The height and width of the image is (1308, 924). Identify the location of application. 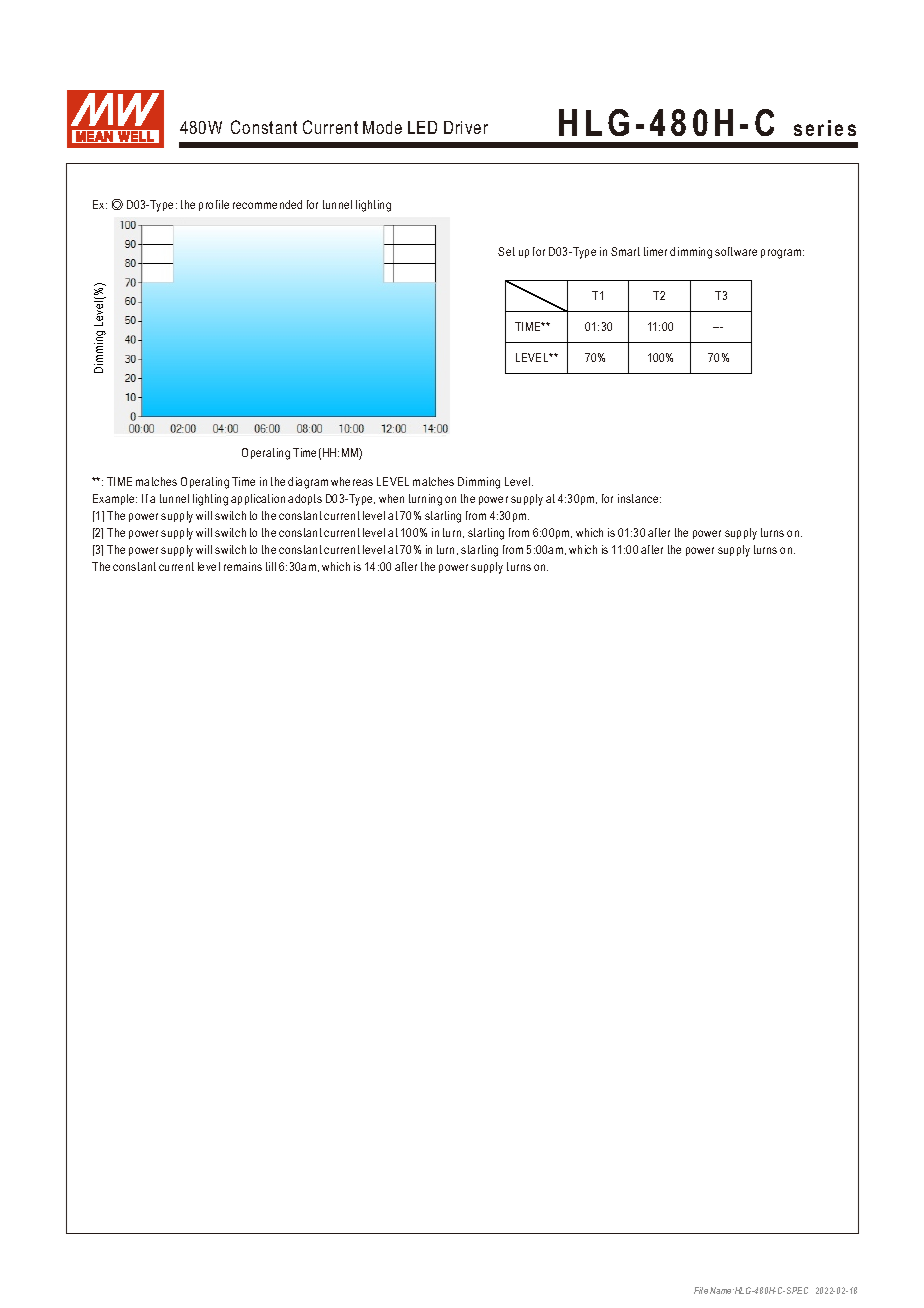
(258, 499).
